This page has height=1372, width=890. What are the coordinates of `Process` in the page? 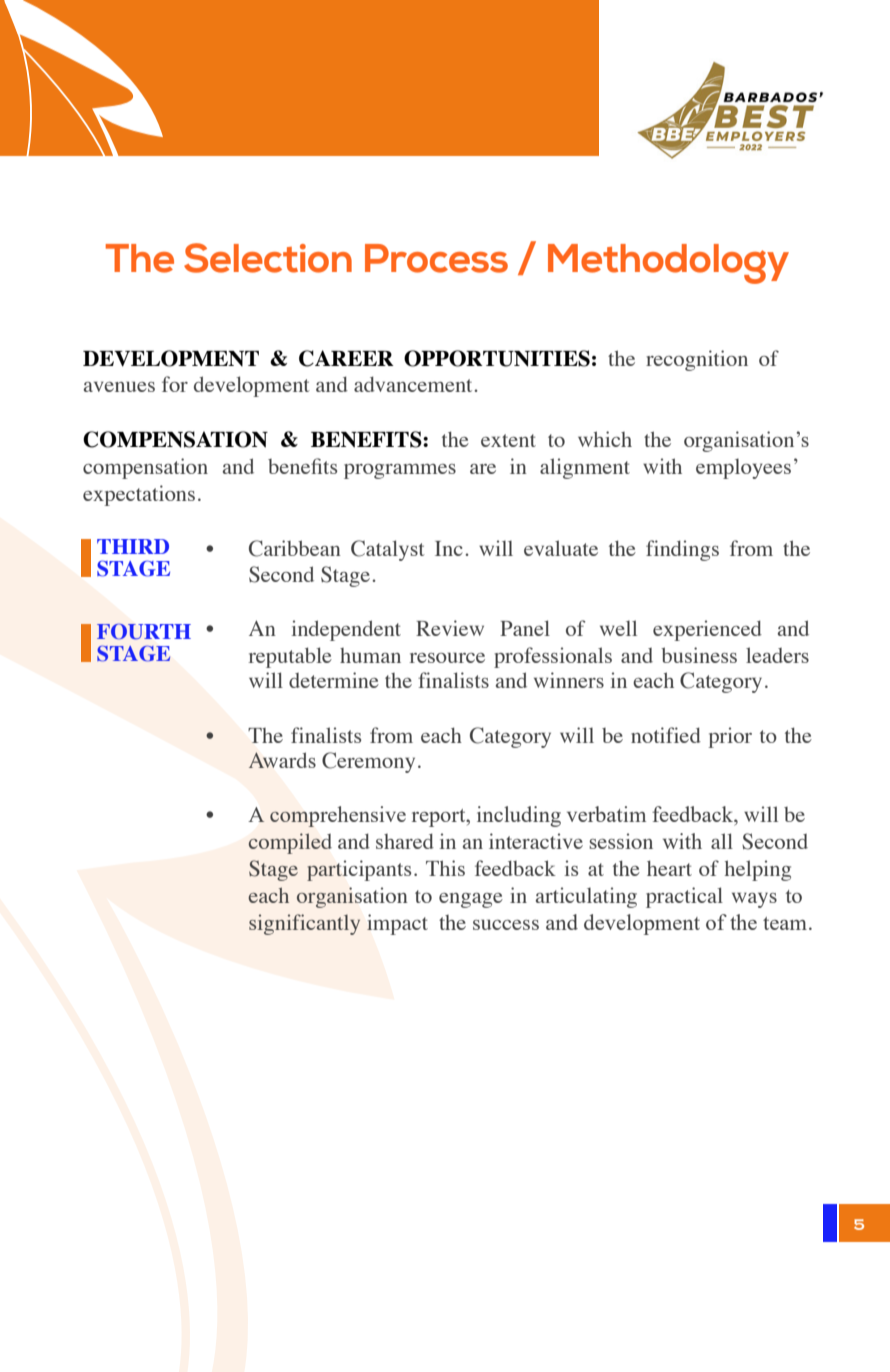 It's located at (436, 258).
